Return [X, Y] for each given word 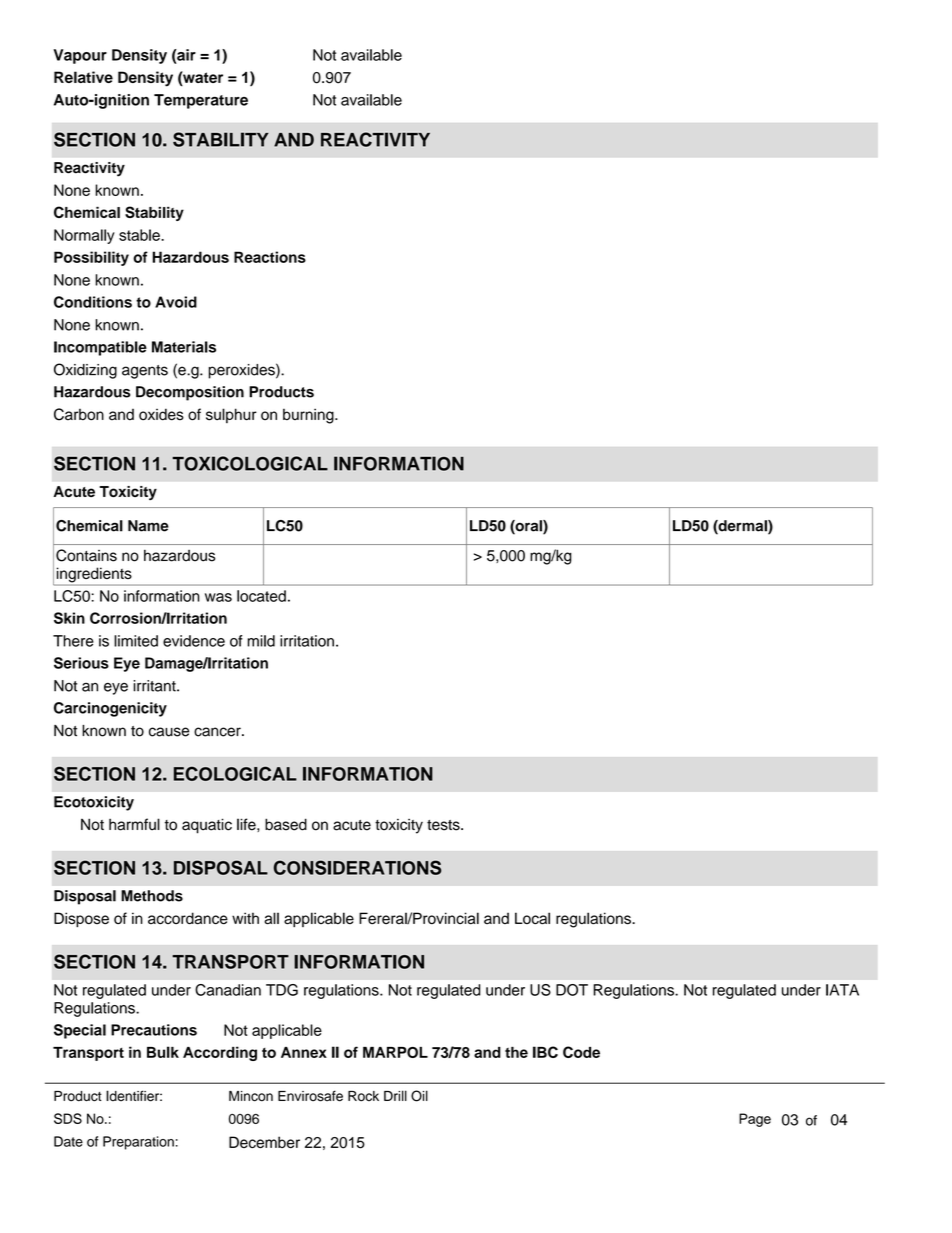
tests [444, 825]
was [218, 597]
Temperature [201, 101]
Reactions [270, 257]
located [261, 596]
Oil [419, 1096]
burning [309, 416]
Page [755, 1120]
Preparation [138, 1143]
